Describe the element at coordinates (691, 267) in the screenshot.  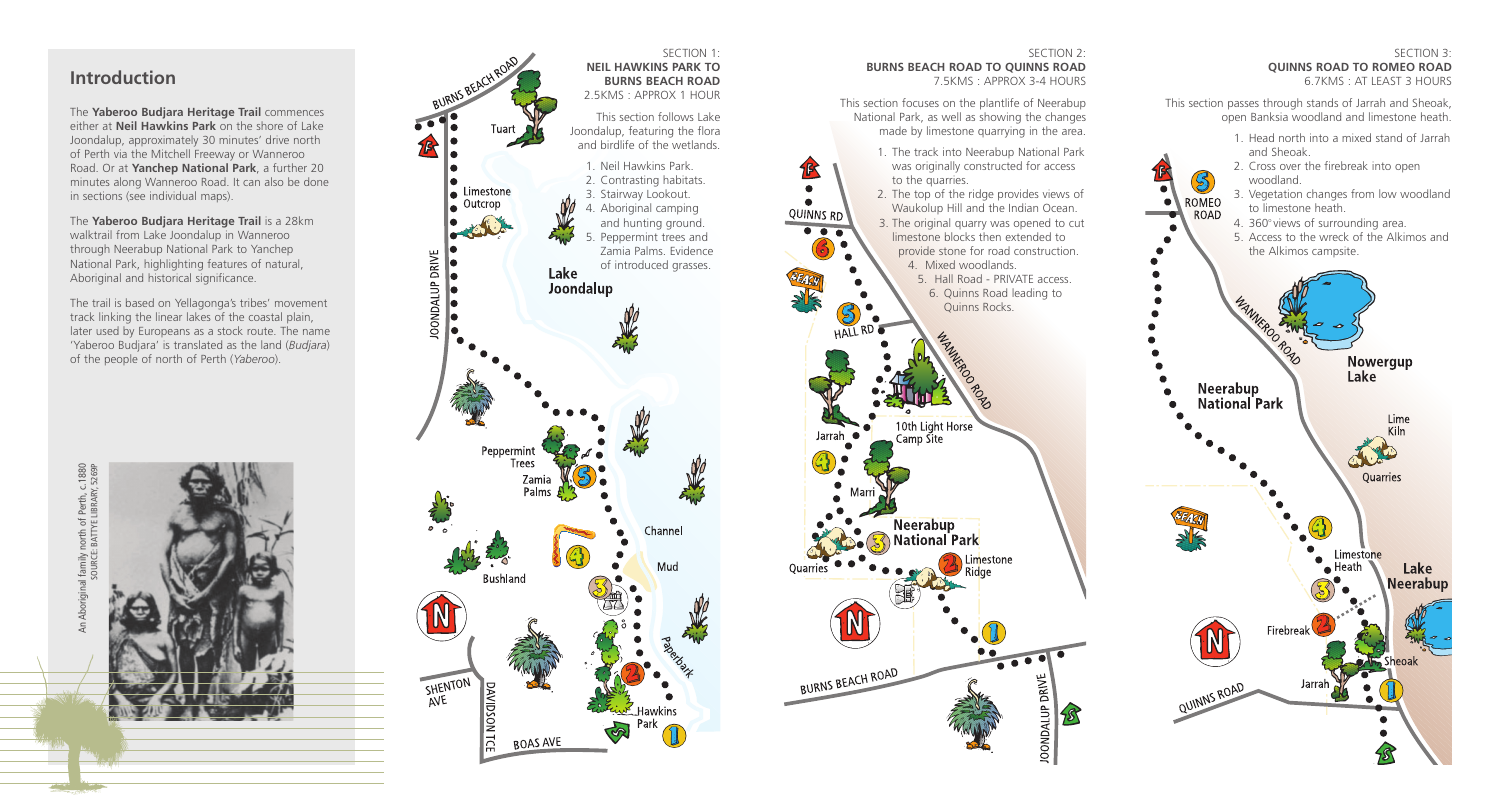
I see `grasses` at that location.
